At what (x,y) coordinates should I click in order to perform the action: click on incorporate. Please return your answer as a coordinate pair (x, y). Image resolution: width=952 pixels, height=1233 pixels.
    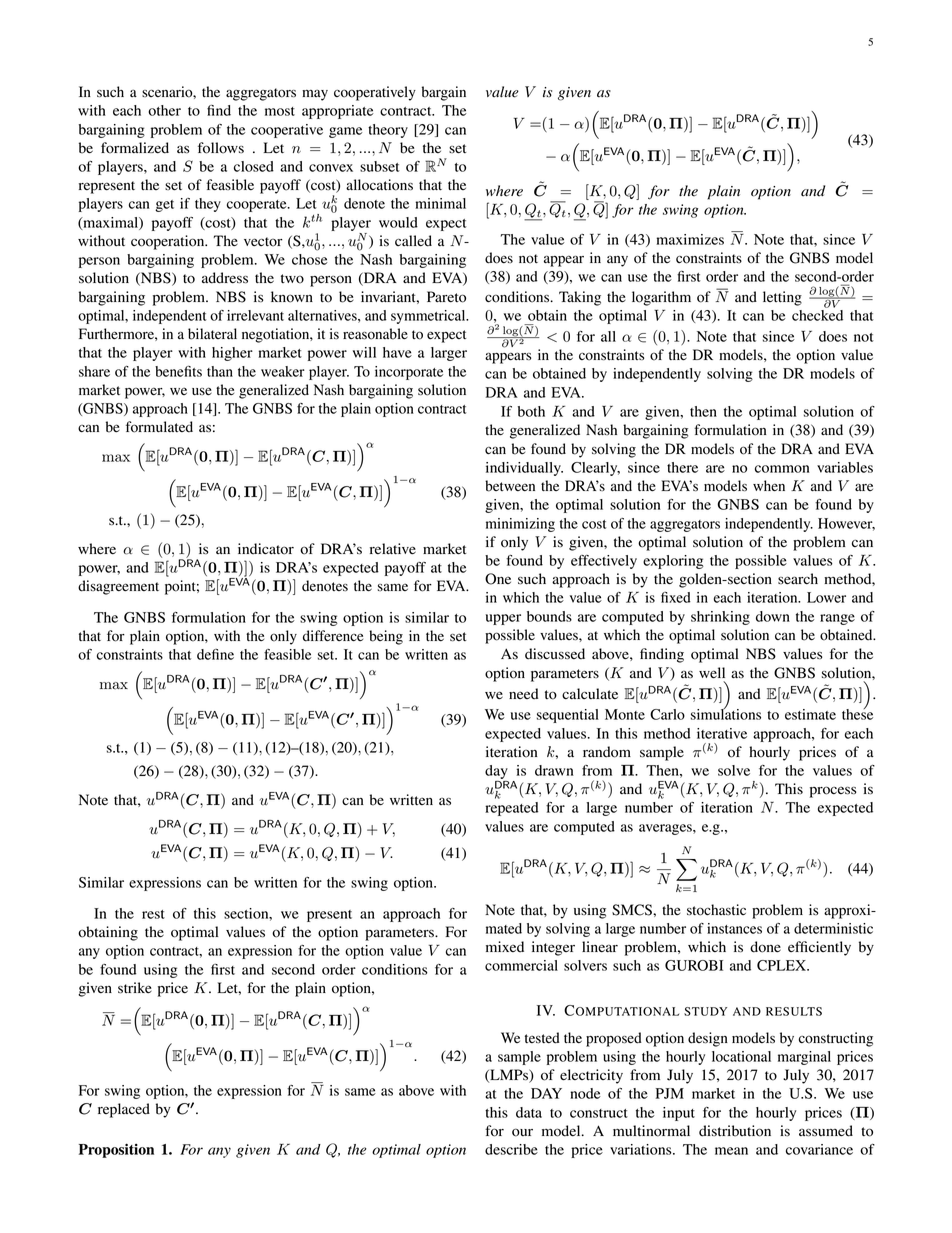
    Looking at the image, I should click on (409, 373).
